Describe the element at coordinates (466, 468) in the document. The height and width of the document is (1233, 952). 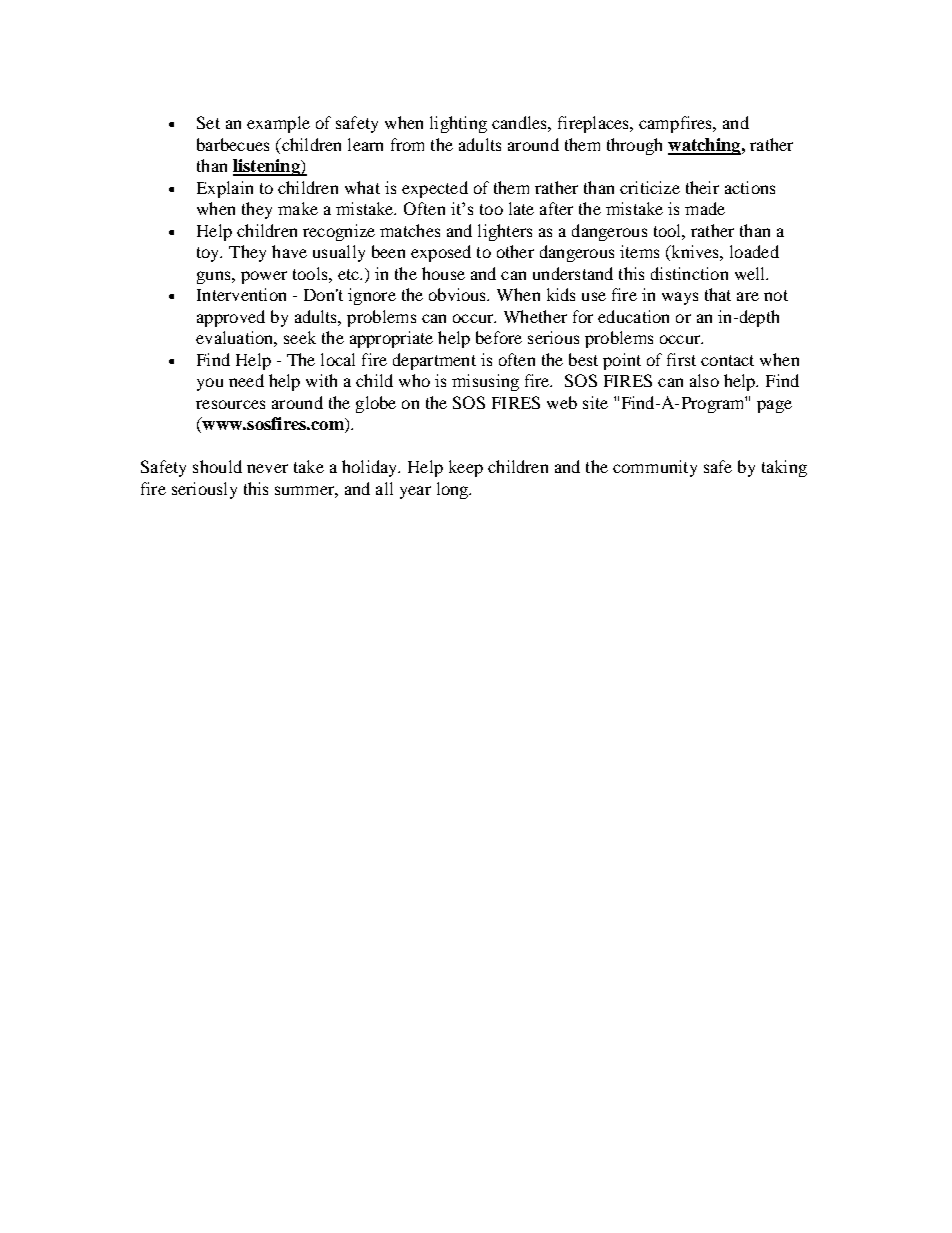
I see `keep` at that location.
